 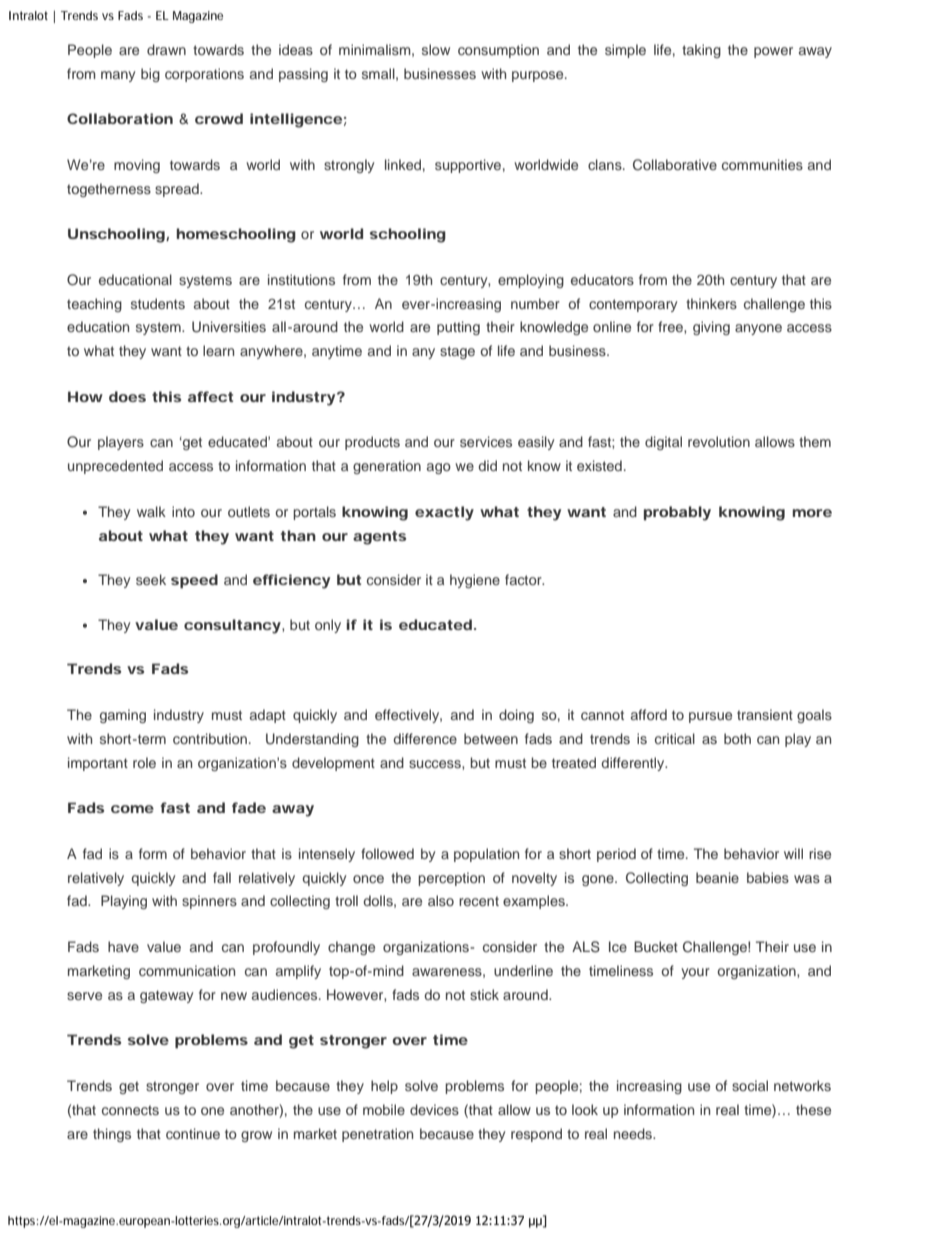 What do you see at coordinates (434, 1109) in the image?
I see `devices` at bounding box center [434, 1109].
